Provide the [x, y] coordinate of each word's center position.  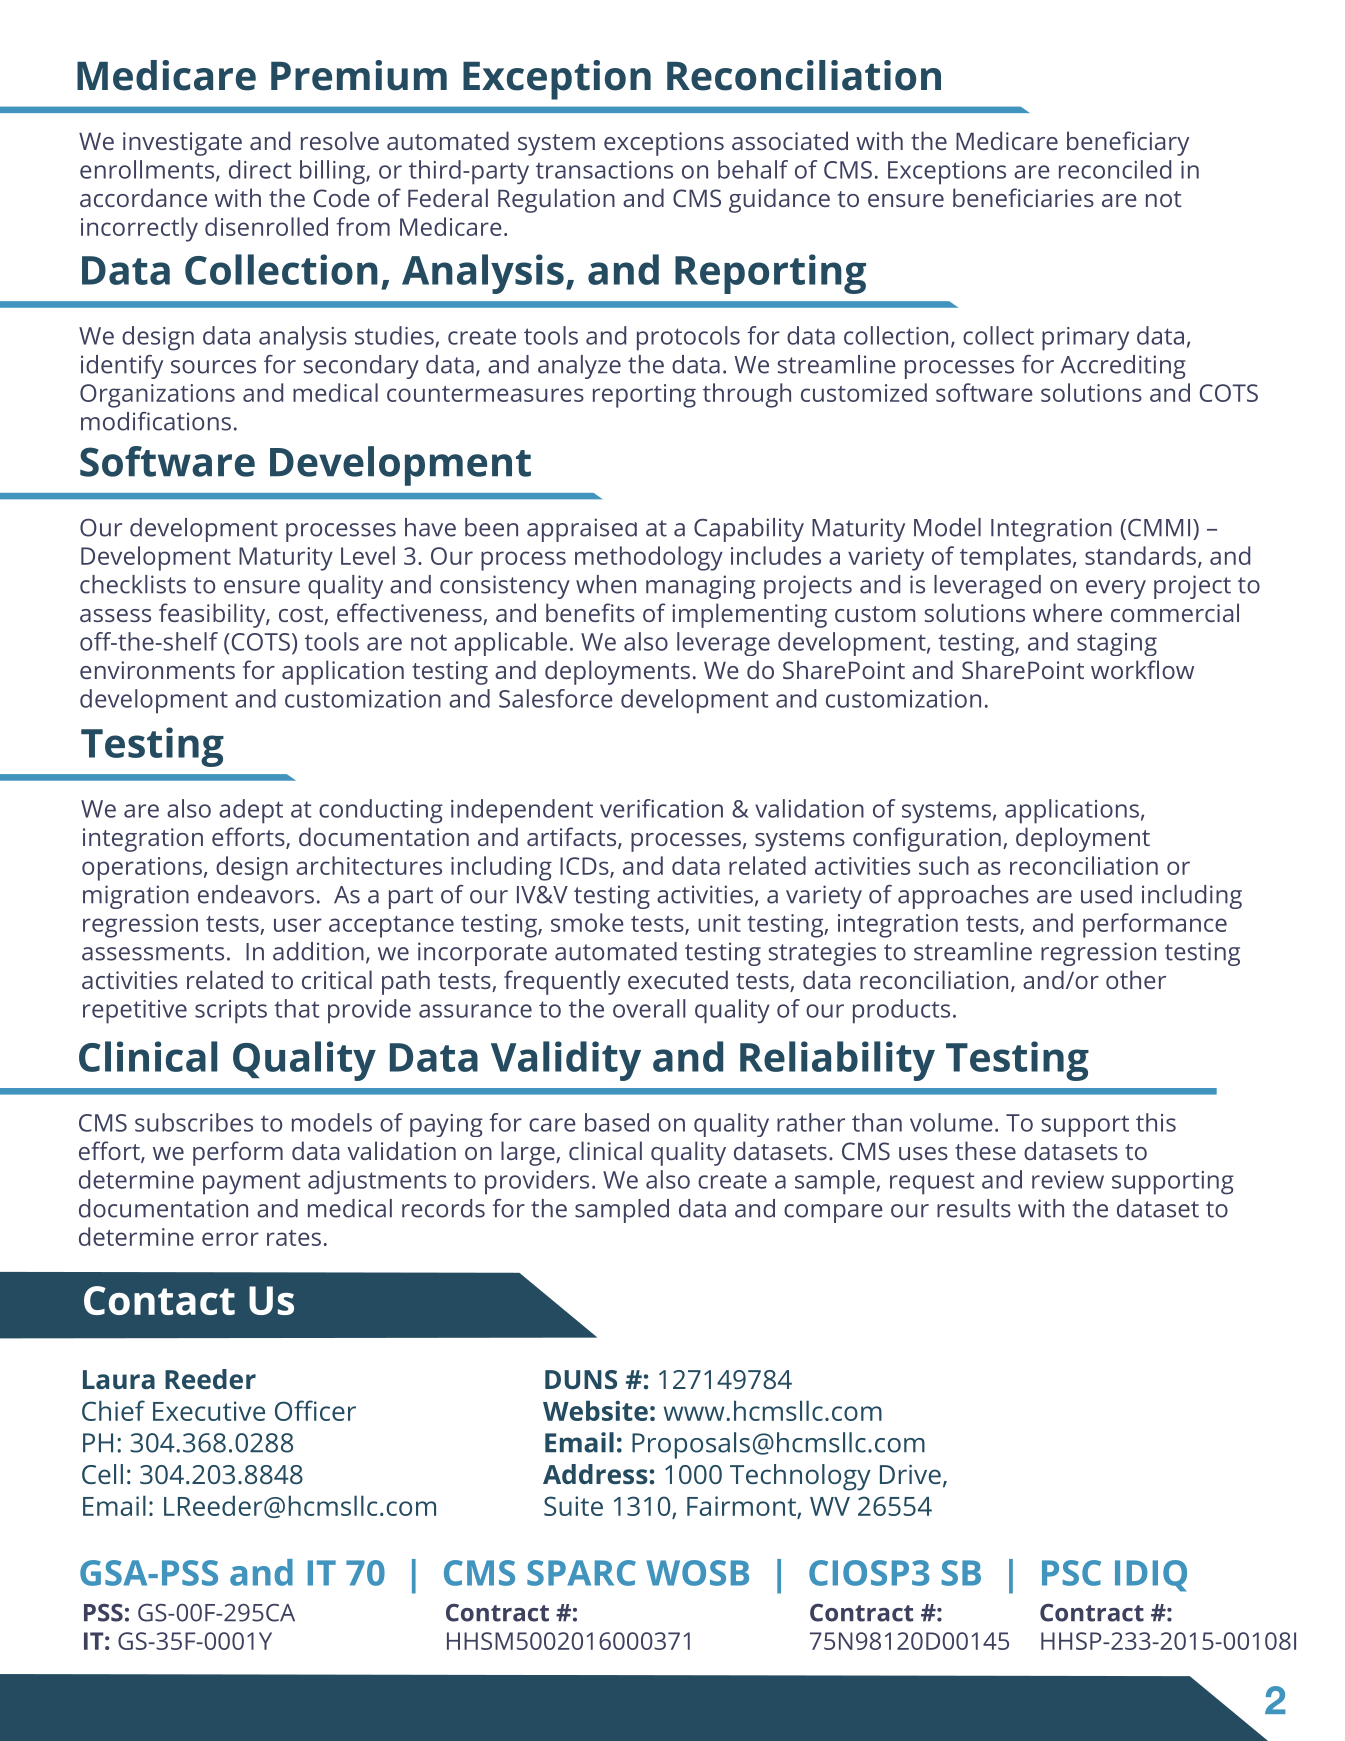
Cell [102, 1474]
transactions [604, 170]
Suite [573, 1506]
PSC [1071, 1573]
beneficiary [1128, 143]
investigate [182, 144]
